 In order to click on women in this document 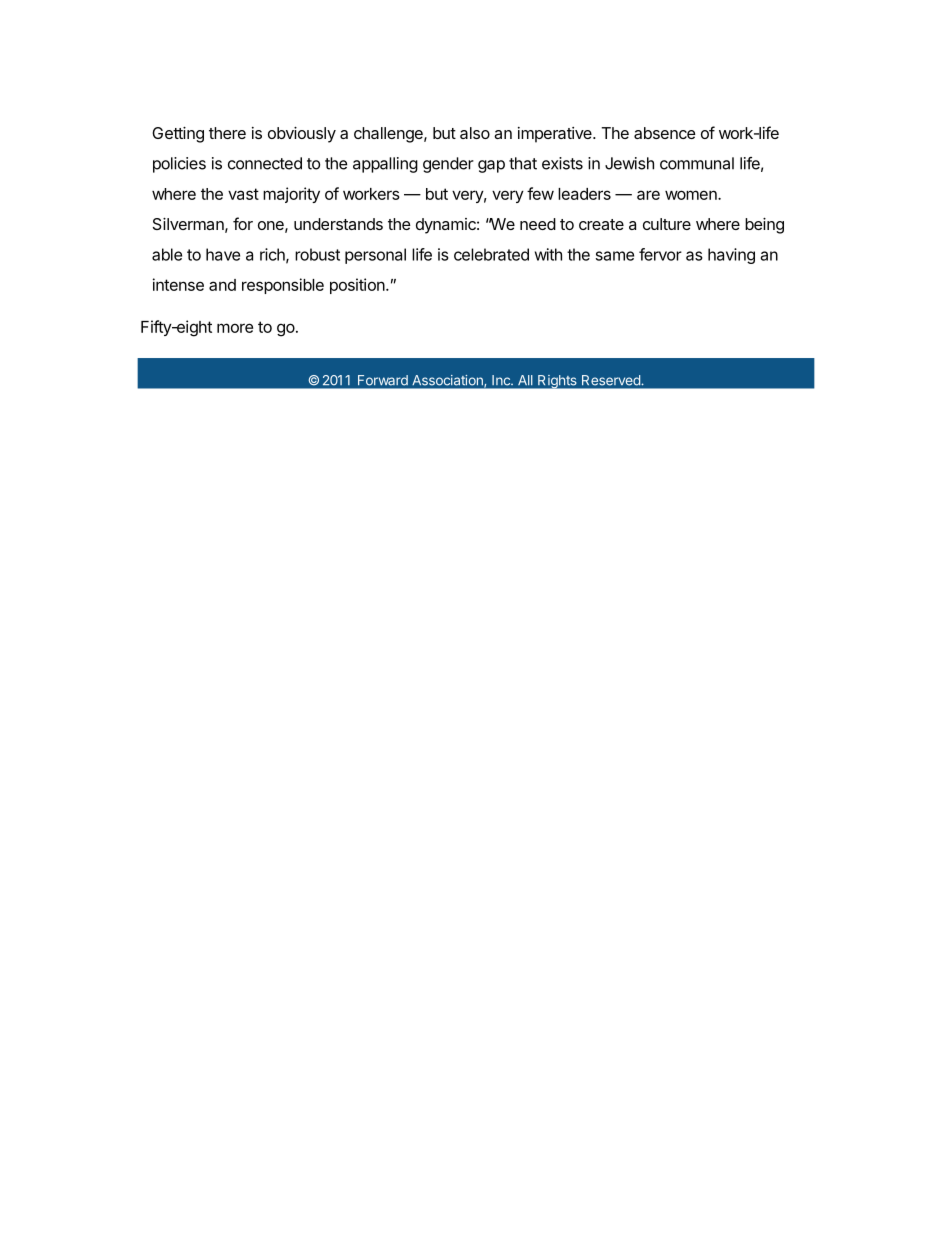, I will do `click(692, 195)`.
